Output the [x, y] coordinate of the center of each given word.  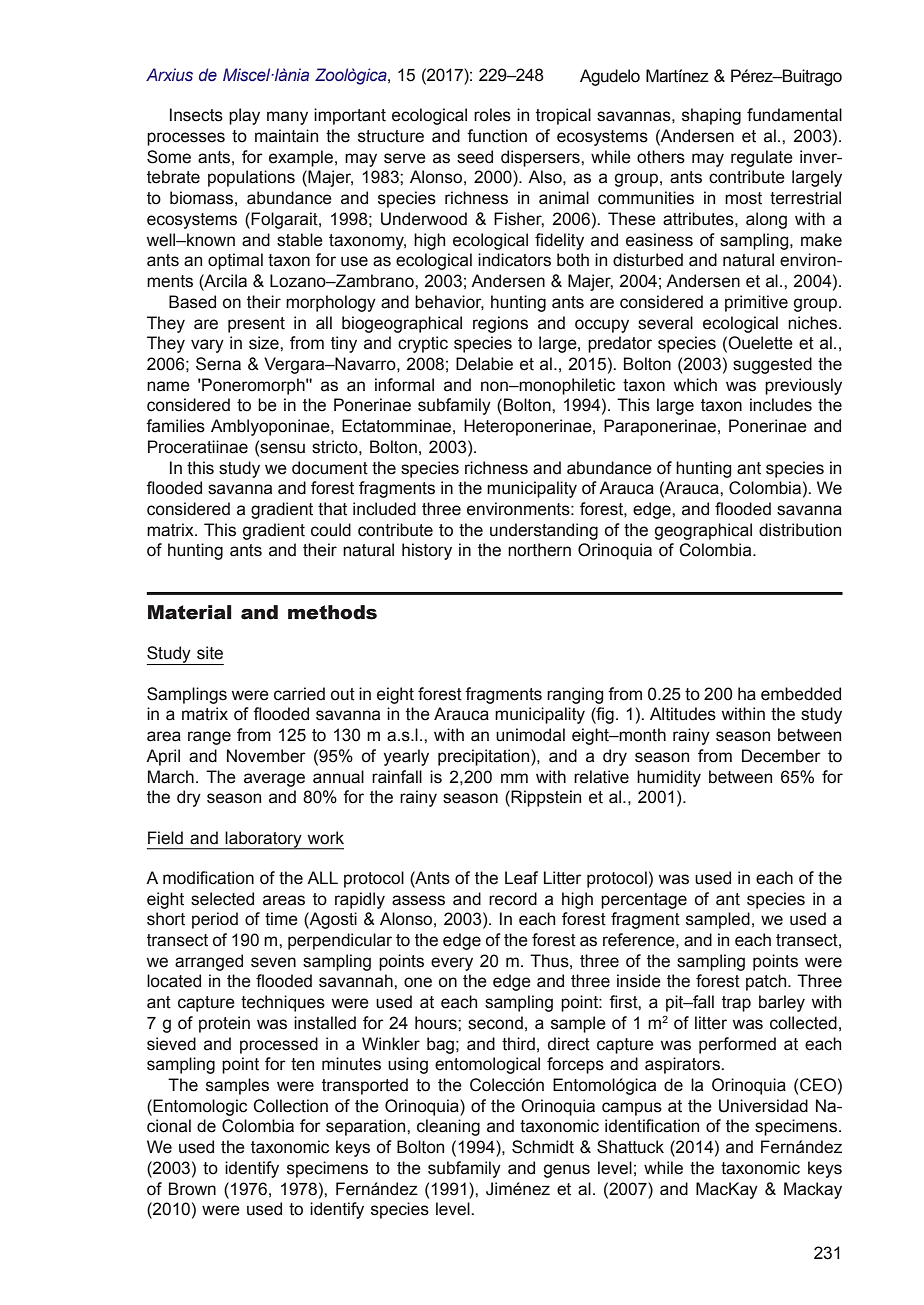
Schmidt [543, 1147]
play [244, 116]
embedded [801, 694]
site [210, 653]
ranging [575, 695]
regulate [762, 158]
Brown [192, 1189]
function [497, 136]
